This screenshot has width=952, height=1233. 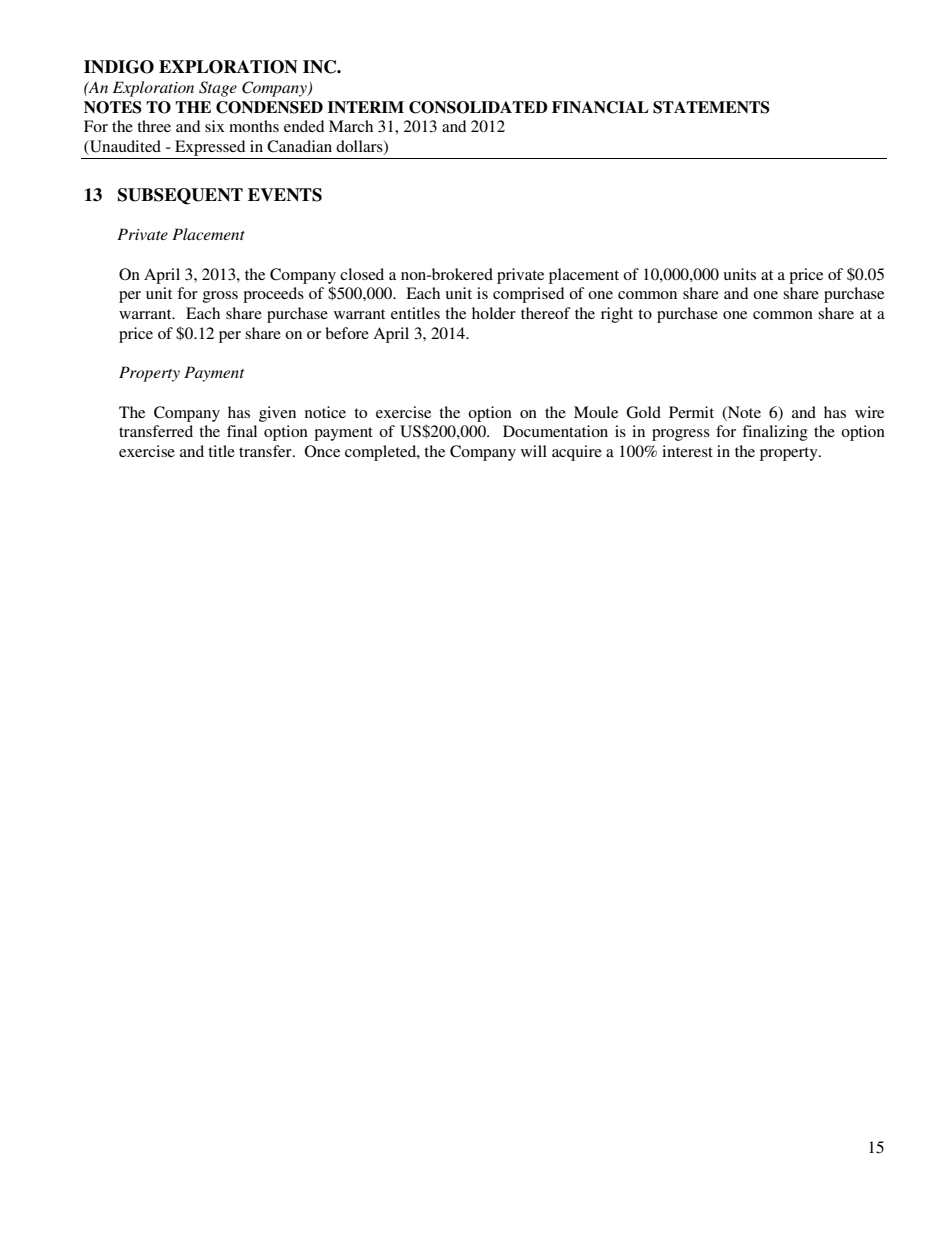 What do you see at coordinates (600, 107) in the screenshot?
I see `FINANCIAL` at bounding box center [600, 107].
